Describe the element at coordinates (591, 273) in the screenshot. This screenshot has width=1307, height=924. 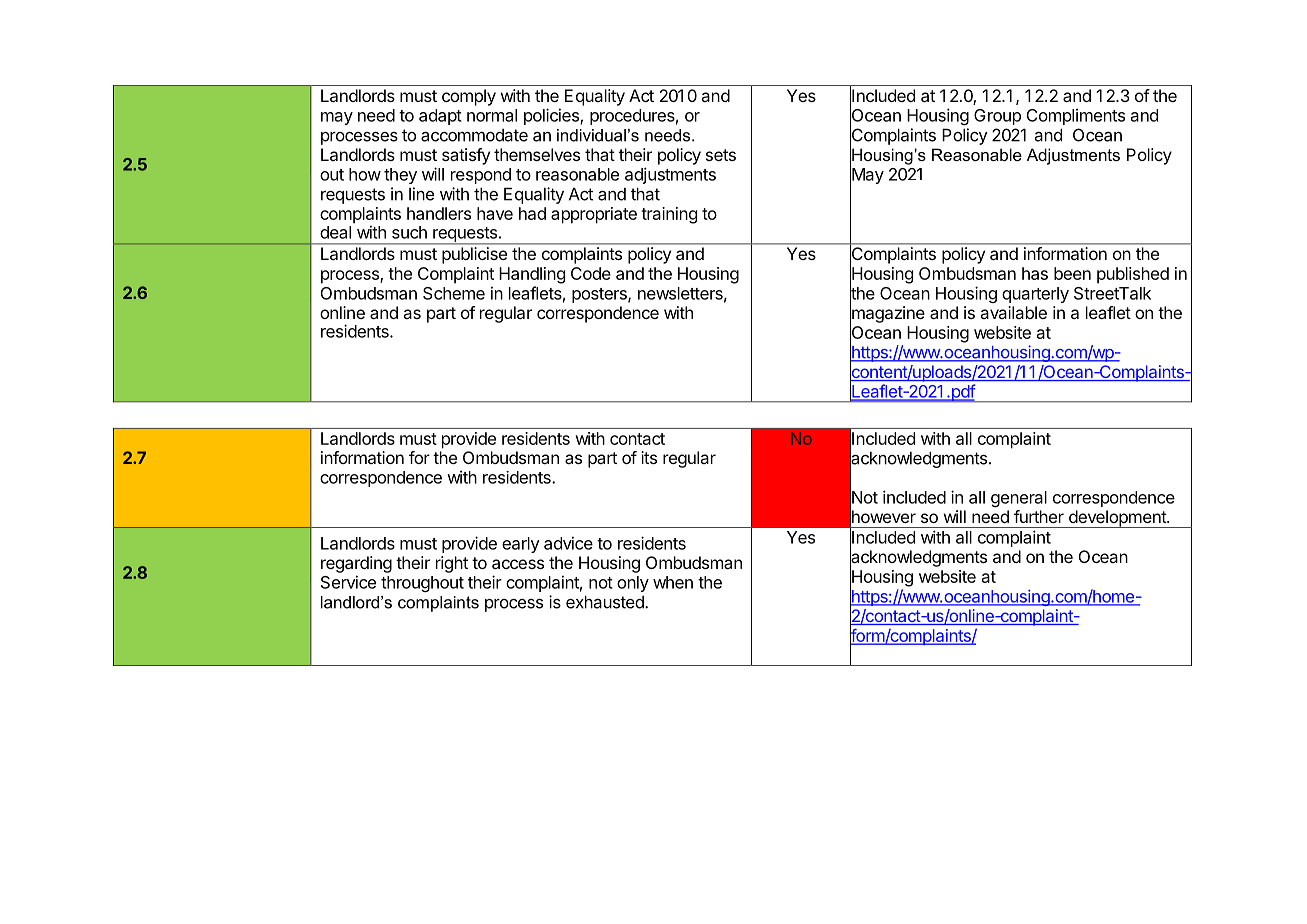
I see `Code` at that location.
